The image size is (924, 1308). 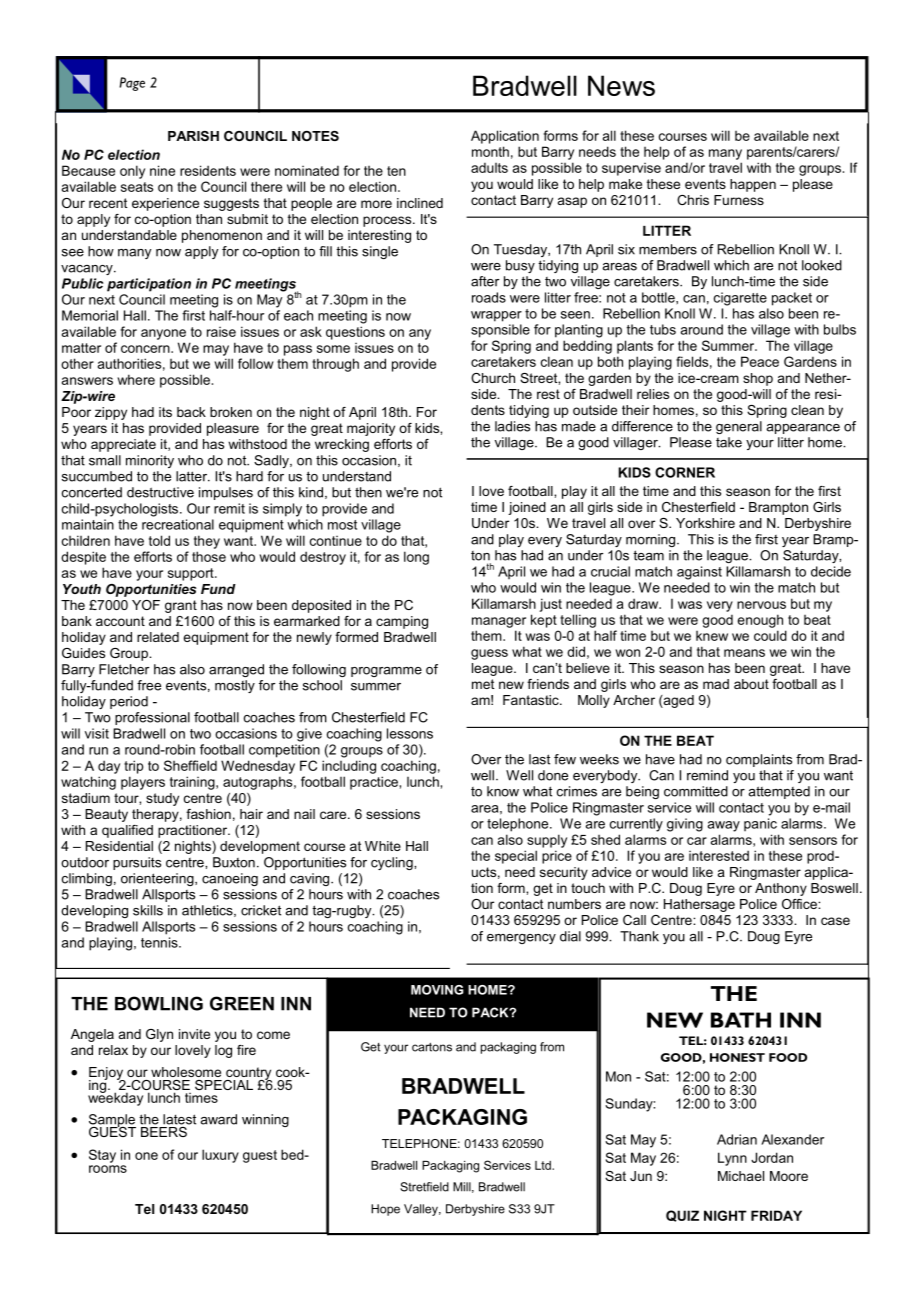 I want to click on know, so click(x=503, y=791).
